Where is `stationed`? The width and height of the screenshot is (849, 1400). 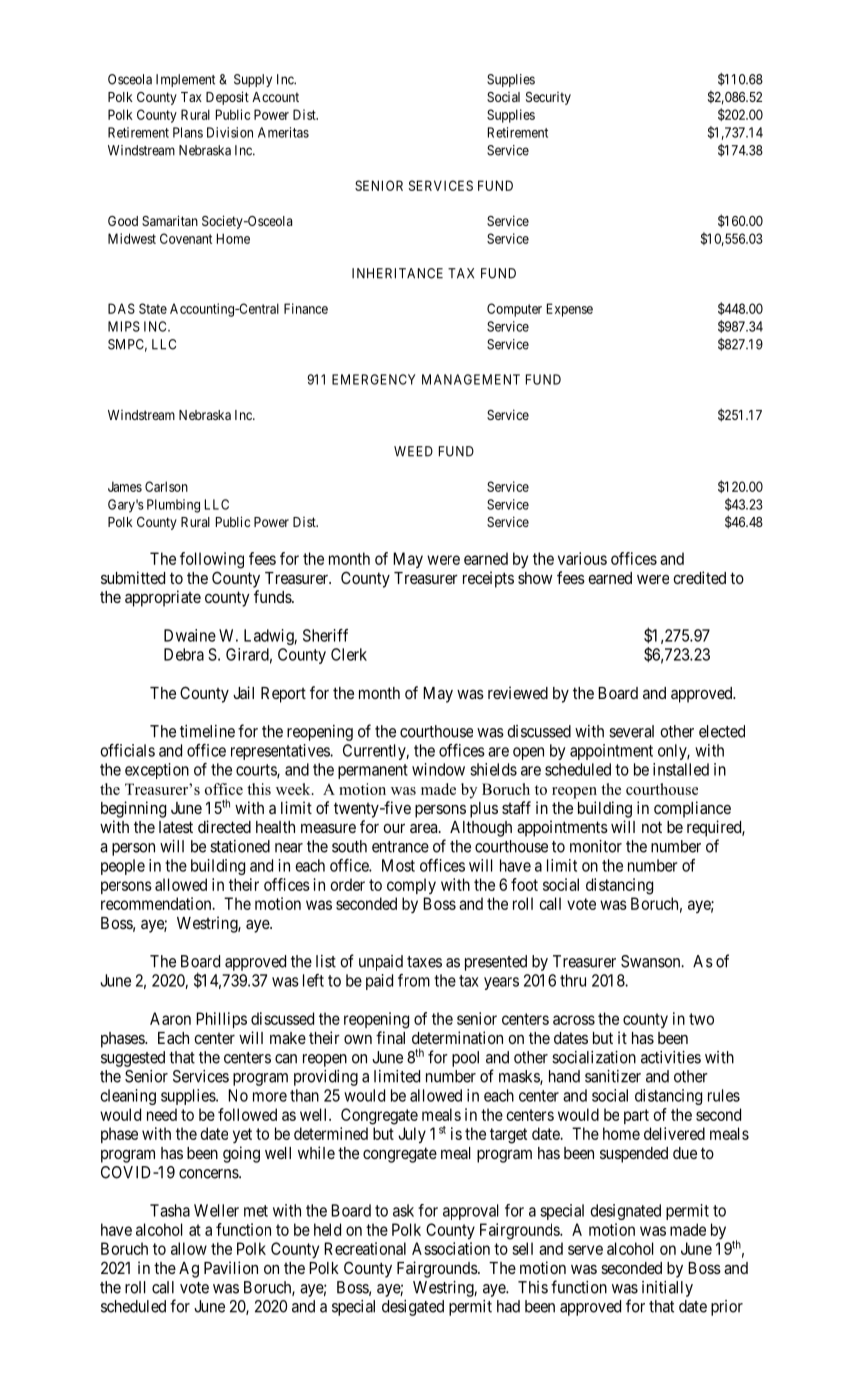 stationed is located at coordinates (240, 846).
